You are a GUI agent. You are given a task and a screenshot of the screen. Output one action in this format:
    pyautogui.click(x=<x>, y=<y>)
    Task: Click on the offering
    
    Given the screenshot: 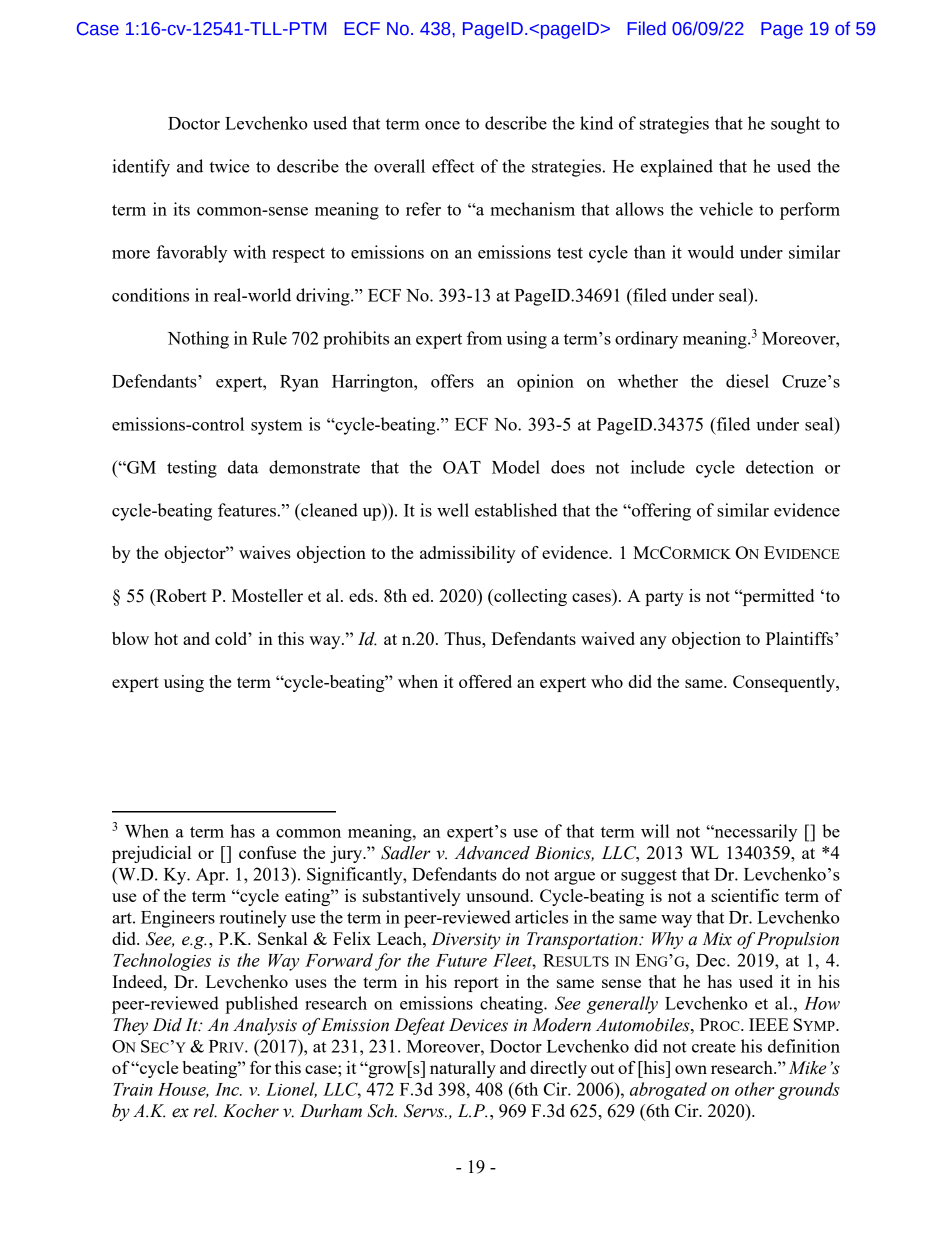 What is the action you would take?
    pyautogui.click(x=660, y=512)
